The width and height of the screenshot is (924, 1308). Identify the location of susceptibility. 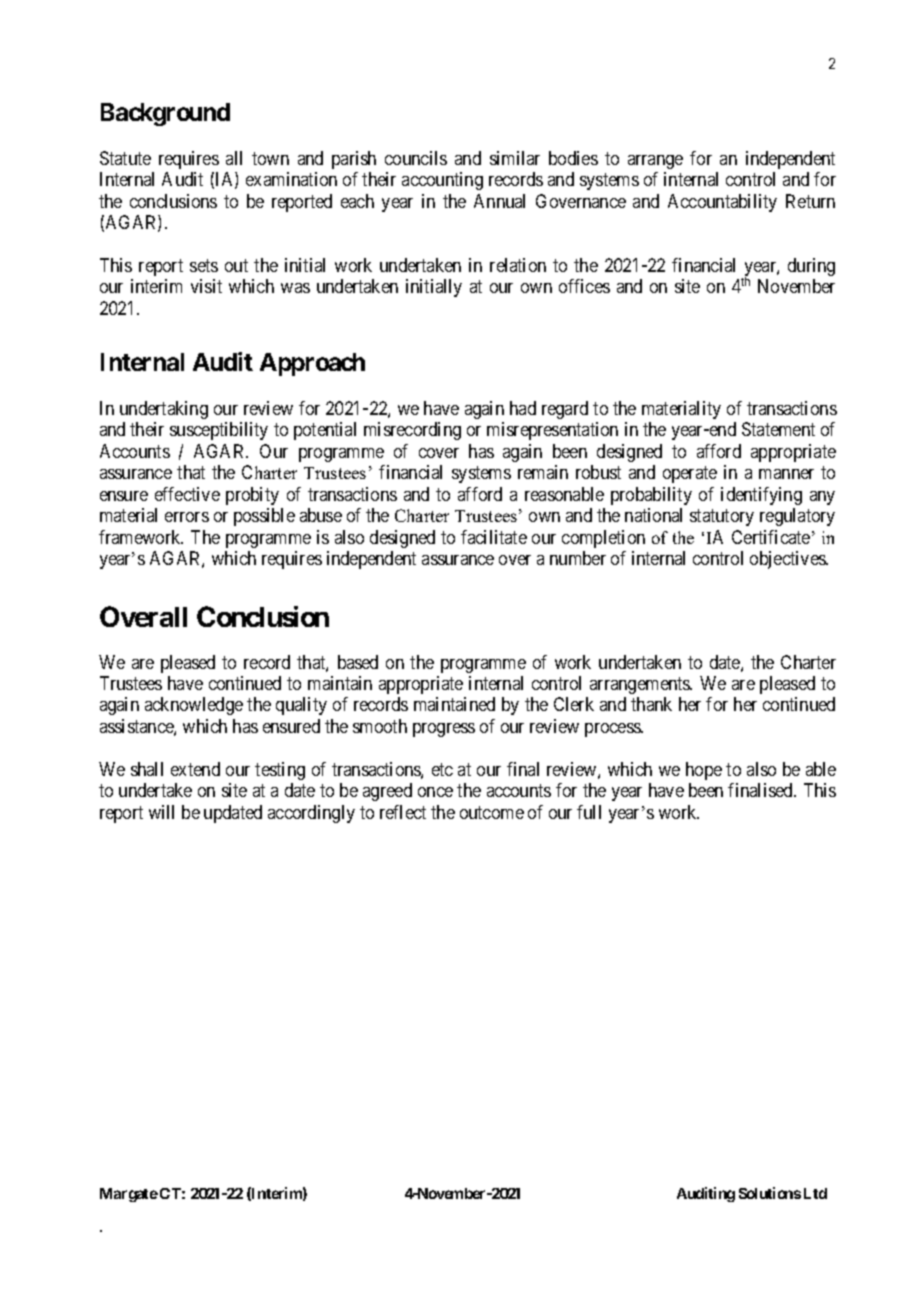
(219, 431).
